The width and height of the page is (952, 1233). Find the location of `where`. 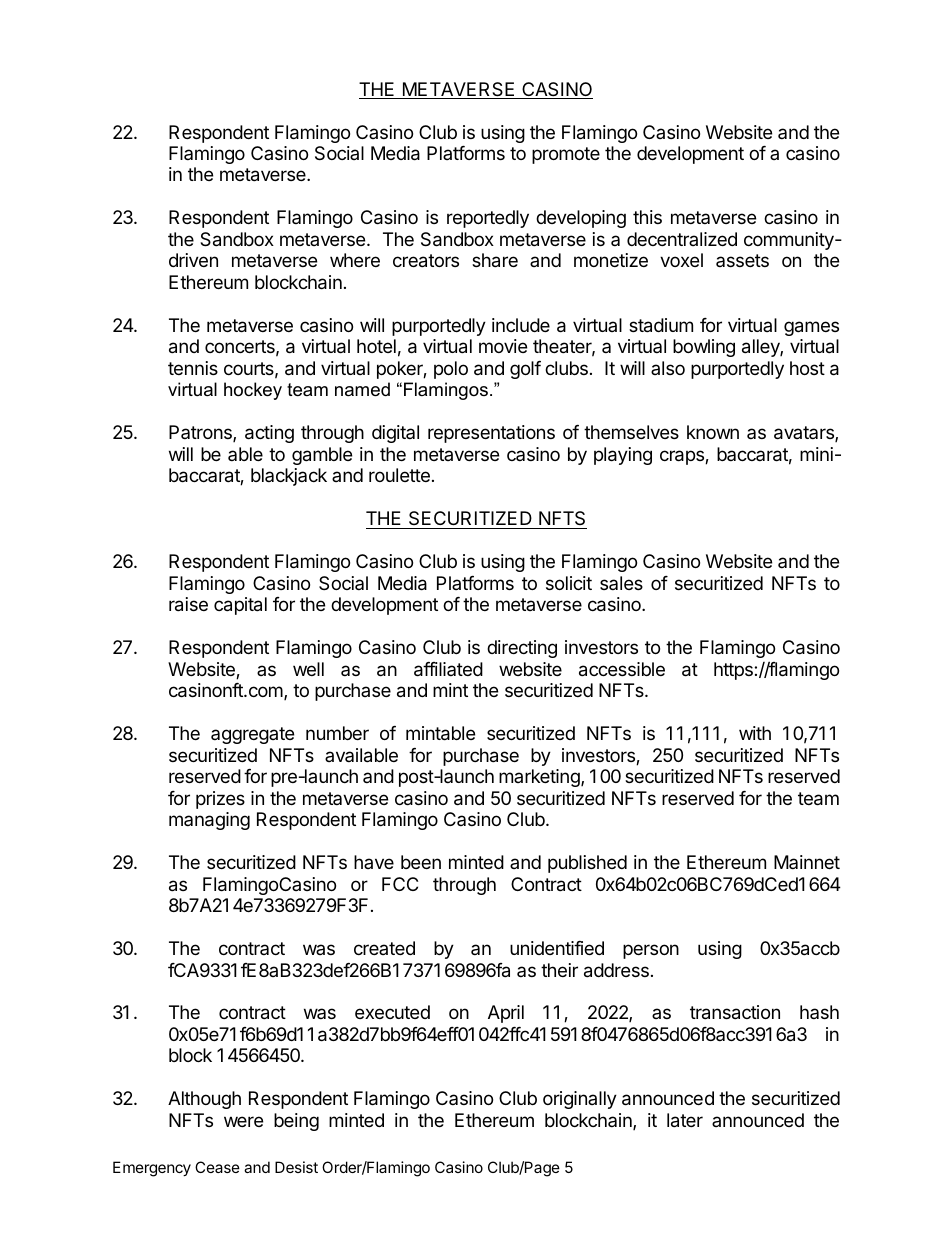

where is located at coordinates (355, 260).
